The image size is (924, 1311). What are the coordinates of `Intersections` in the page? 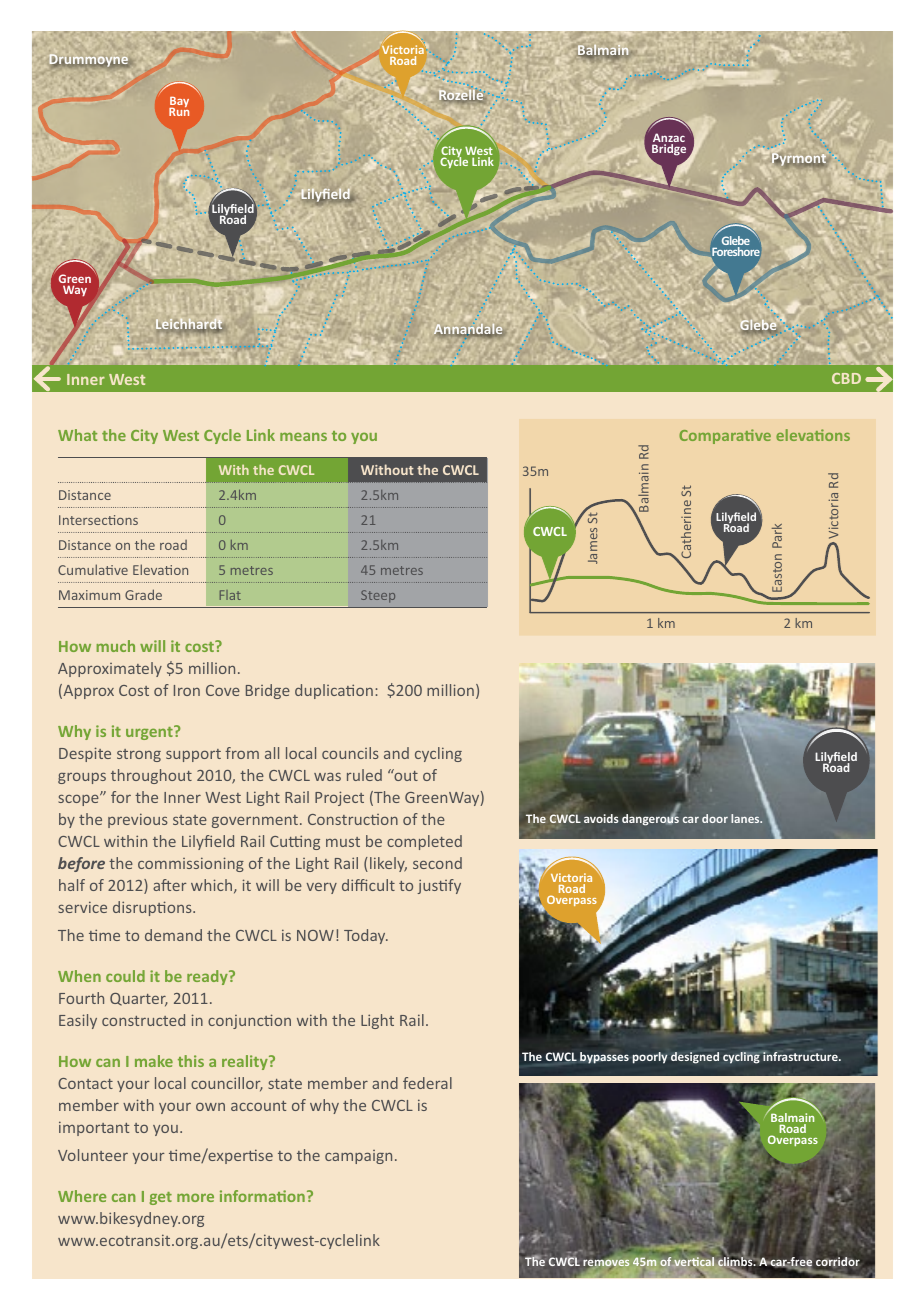 It's located at (98, 520).
